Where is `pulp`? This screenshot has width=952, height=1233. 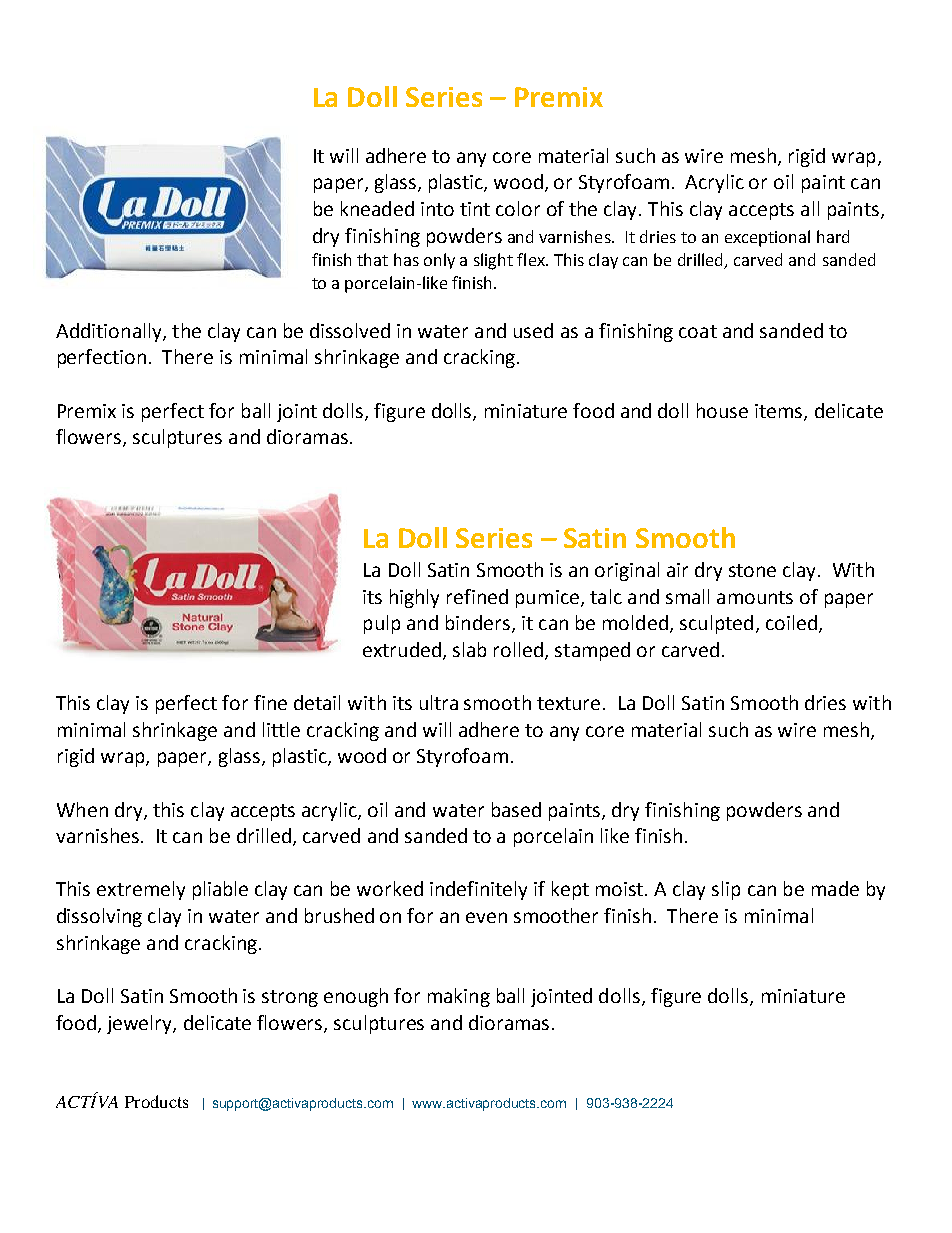 pulp is located at coordinates (382, 624).
